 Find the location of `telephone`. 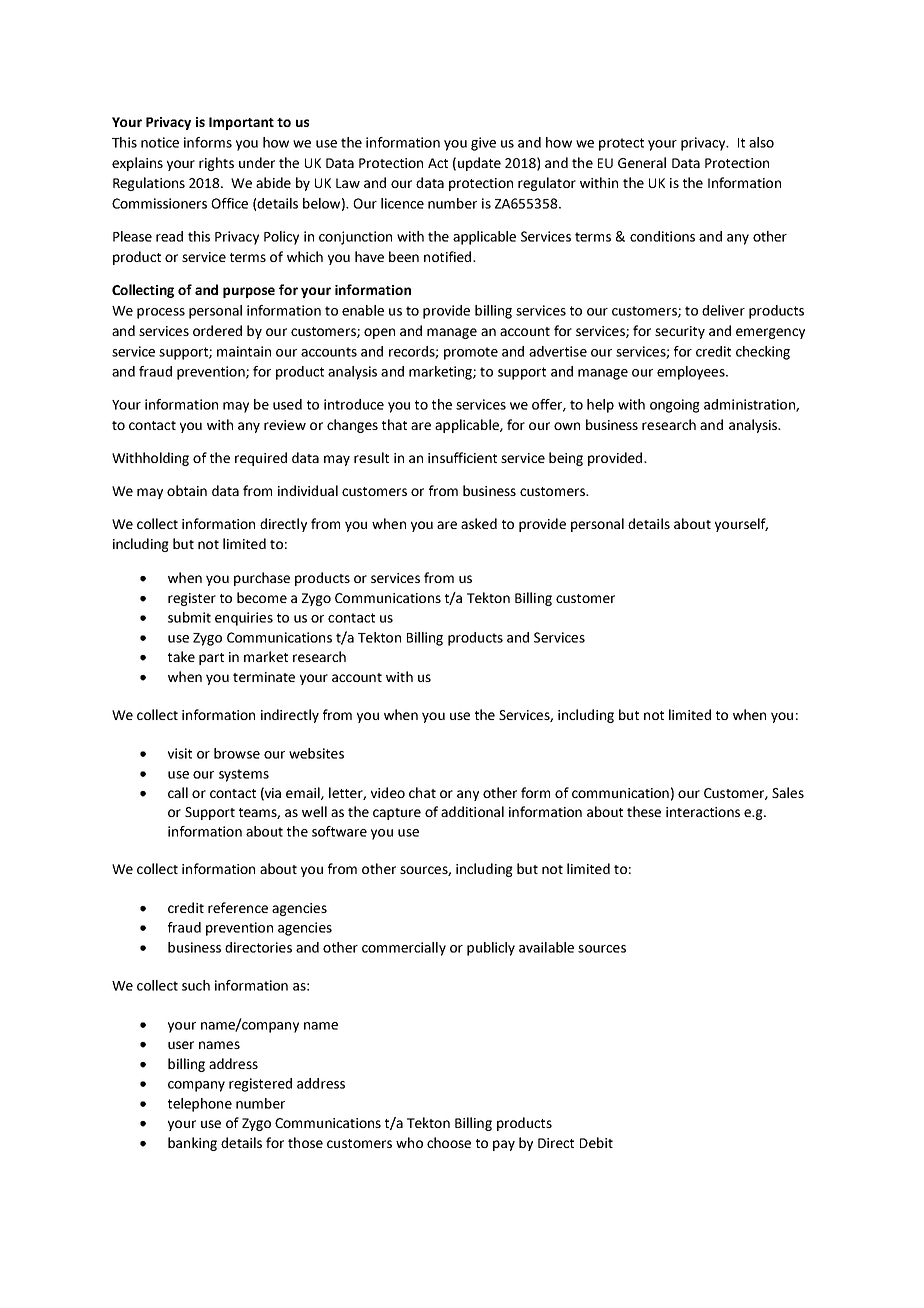

telephone is located at coordinates (200, 1105).
